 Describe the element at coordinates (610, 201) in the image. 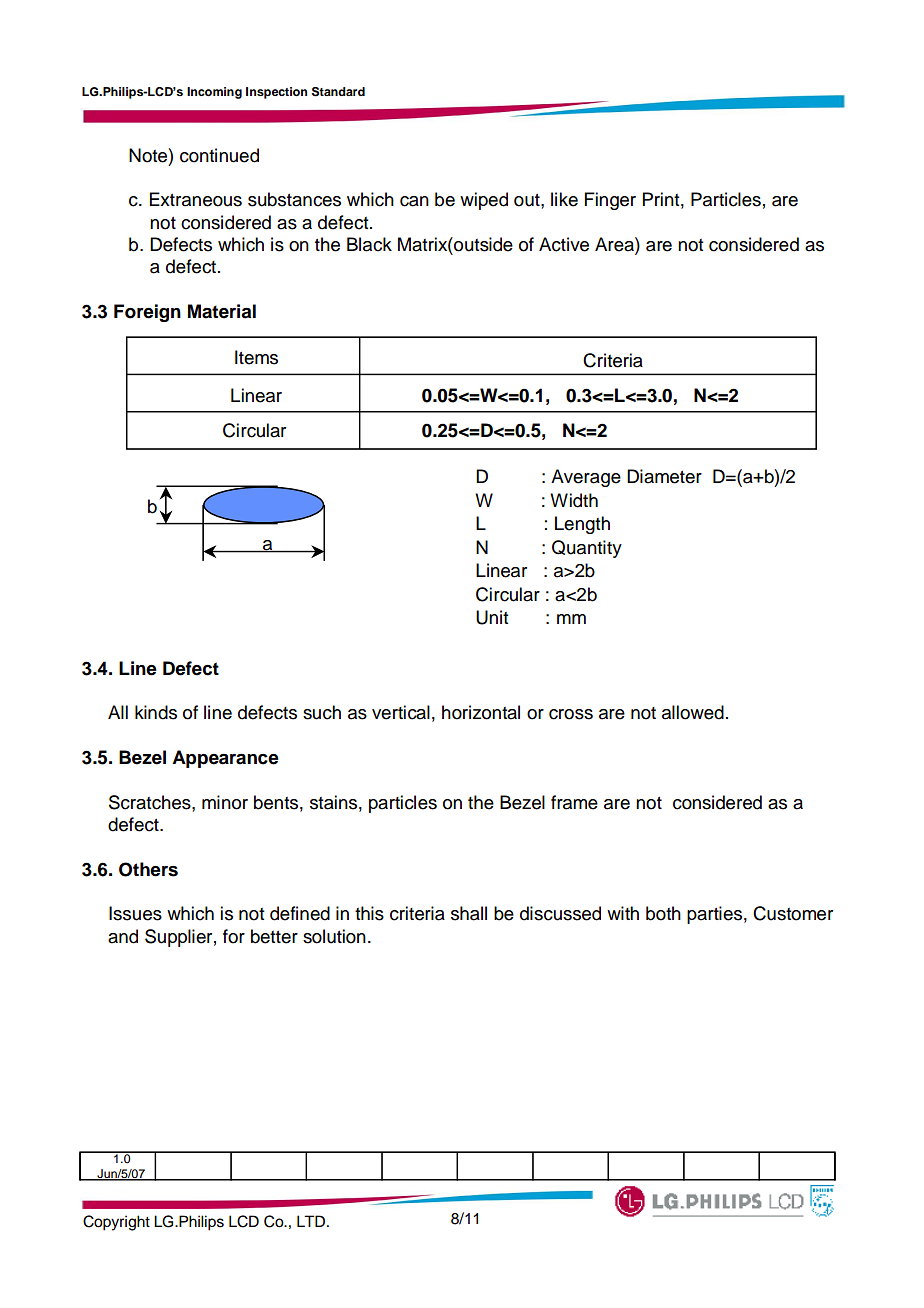

I see `Finger` at that location.
